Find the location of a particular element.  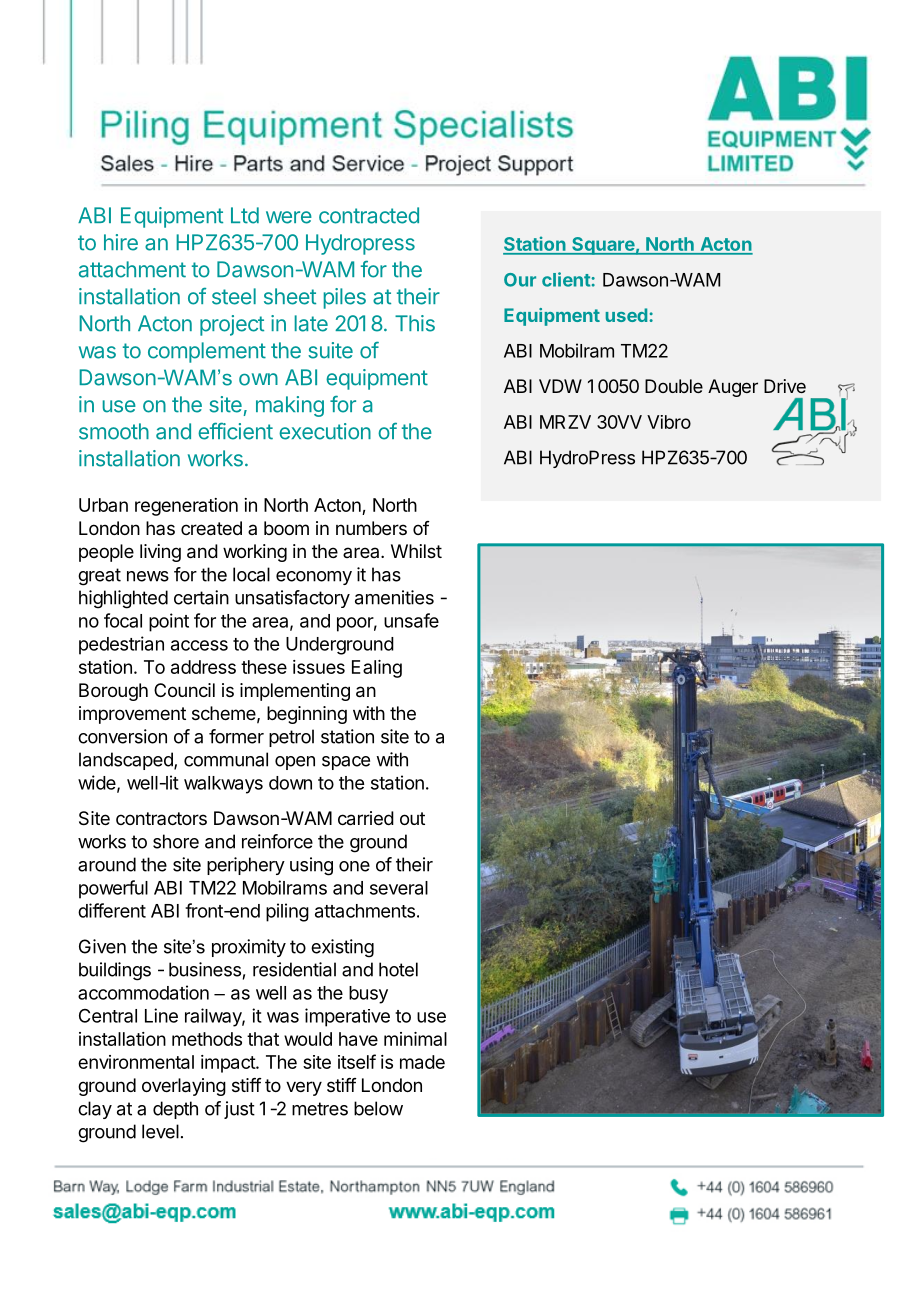

made is located at coordinates (422, 1062).
